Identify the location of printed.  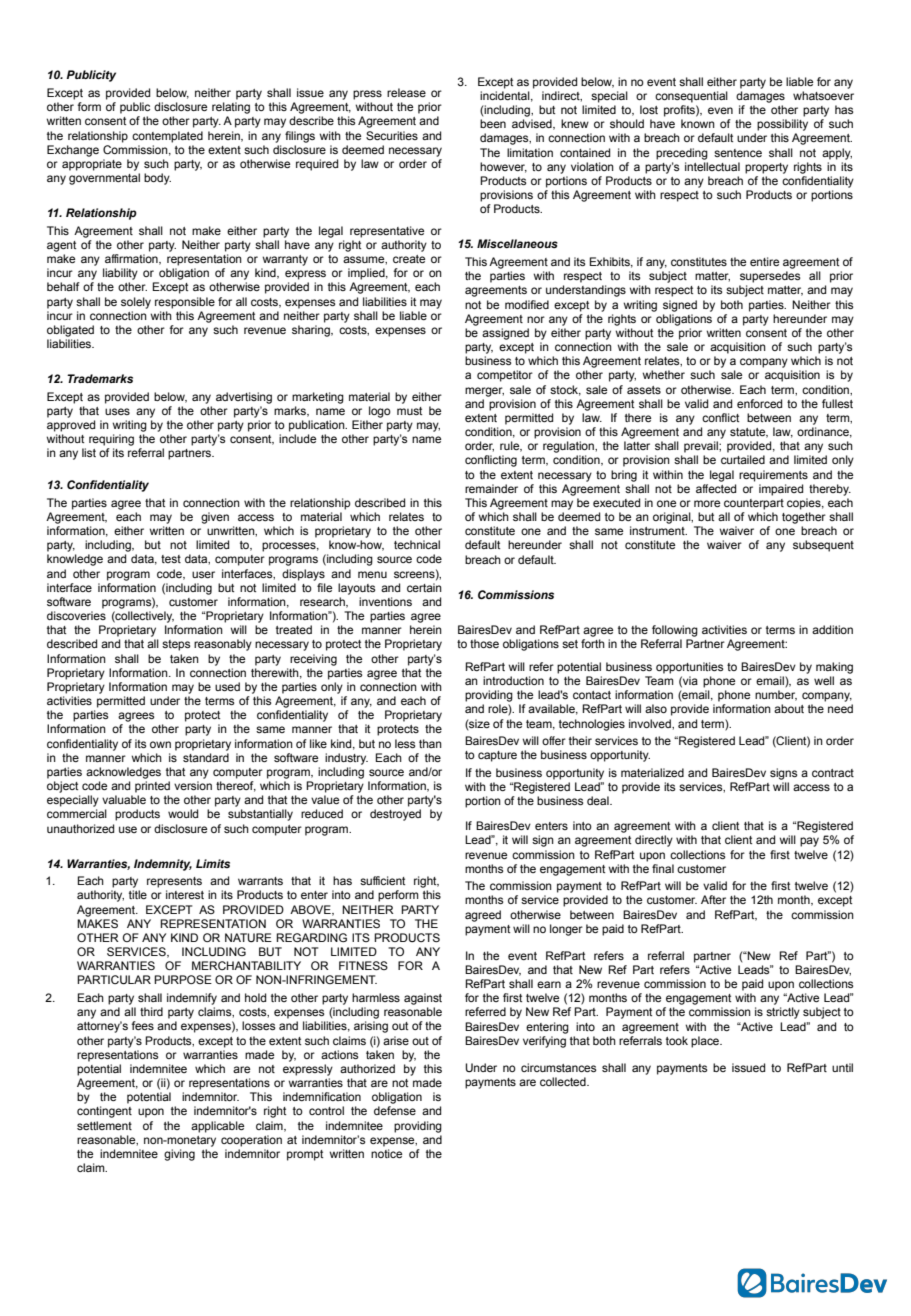
(152, 787).
